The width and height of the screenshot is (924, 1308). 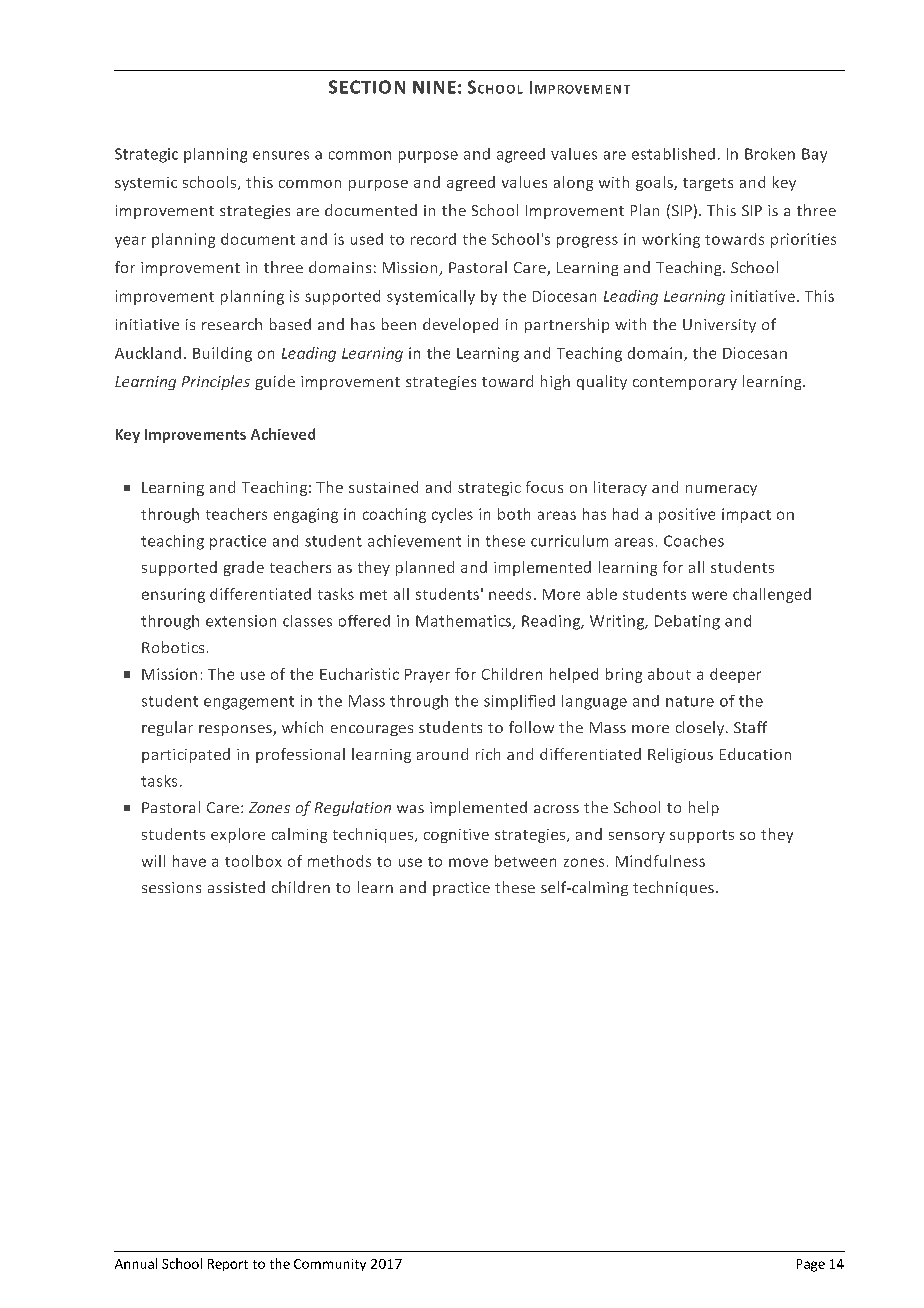 I want to click on needs, so click(x=510, y=594).
